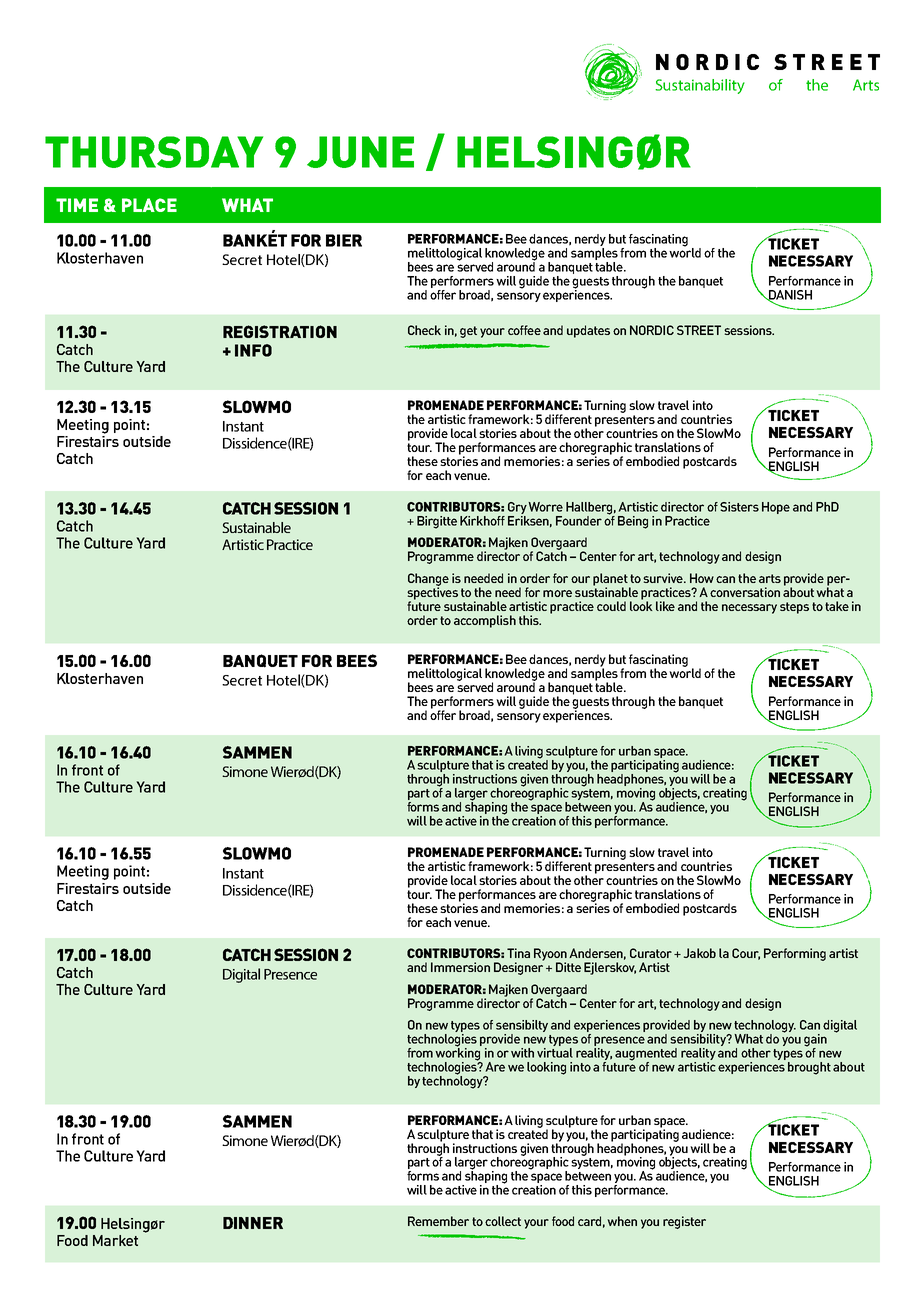  I want to click on Immersion, so click(460, 967).
